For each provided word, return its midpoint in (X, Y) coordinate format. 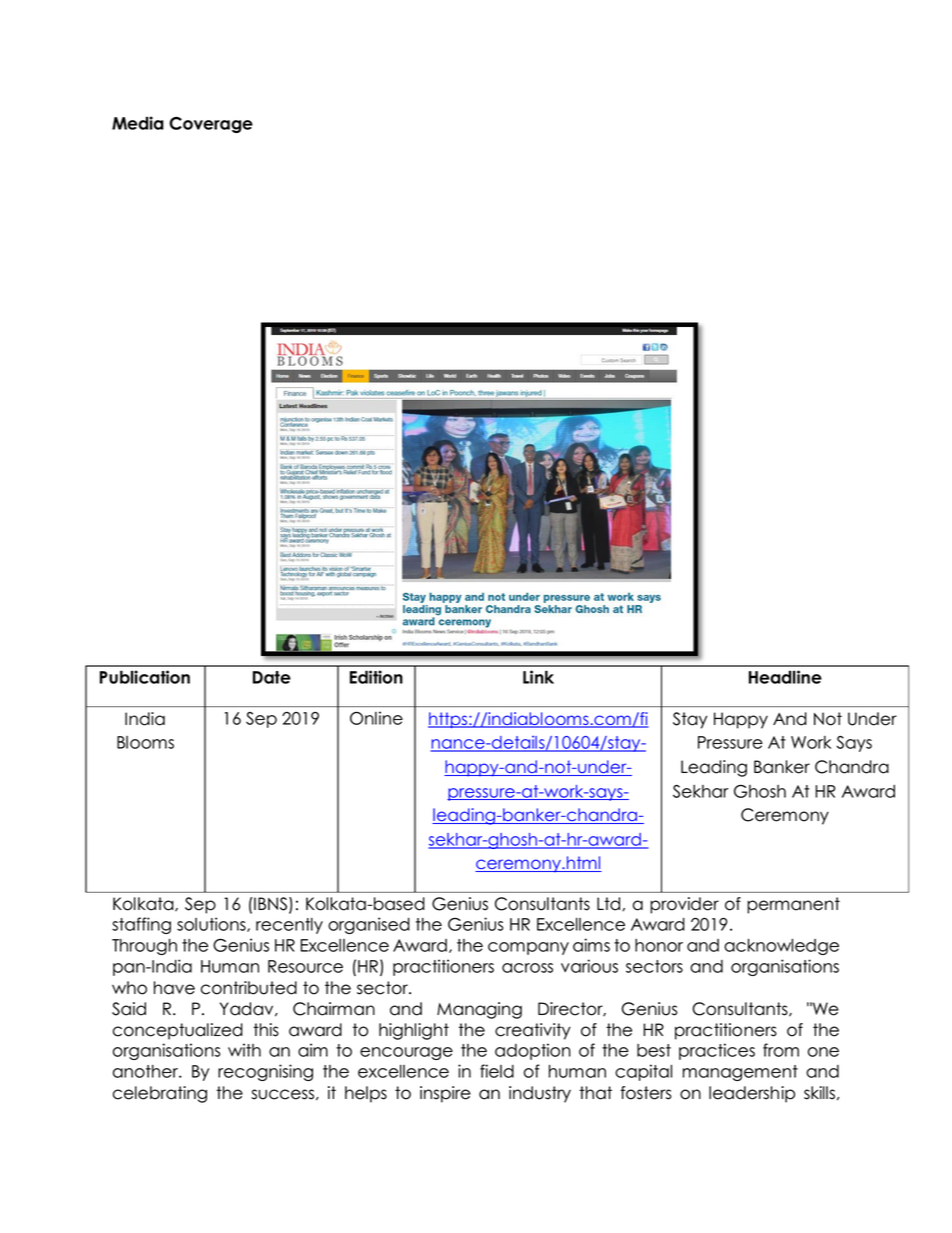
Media (138, 123)
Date (272, 677)
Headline (785, 677)
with (244, 1050)
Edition (376, 677)
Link (538, 677)
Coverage (211, 125)
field (497, 1071)
